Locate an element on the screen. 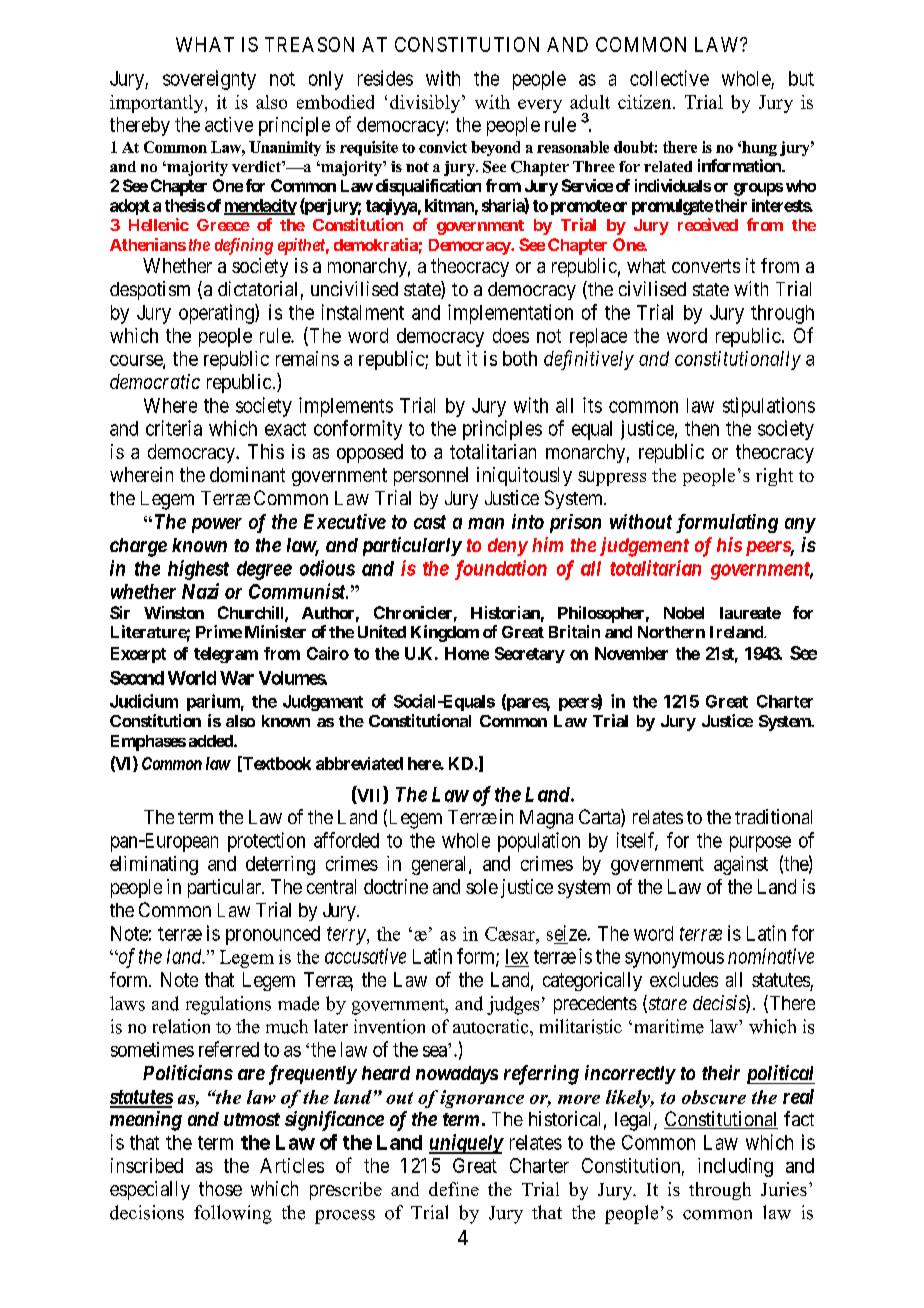  collective is located at coordinates (669, 78).
